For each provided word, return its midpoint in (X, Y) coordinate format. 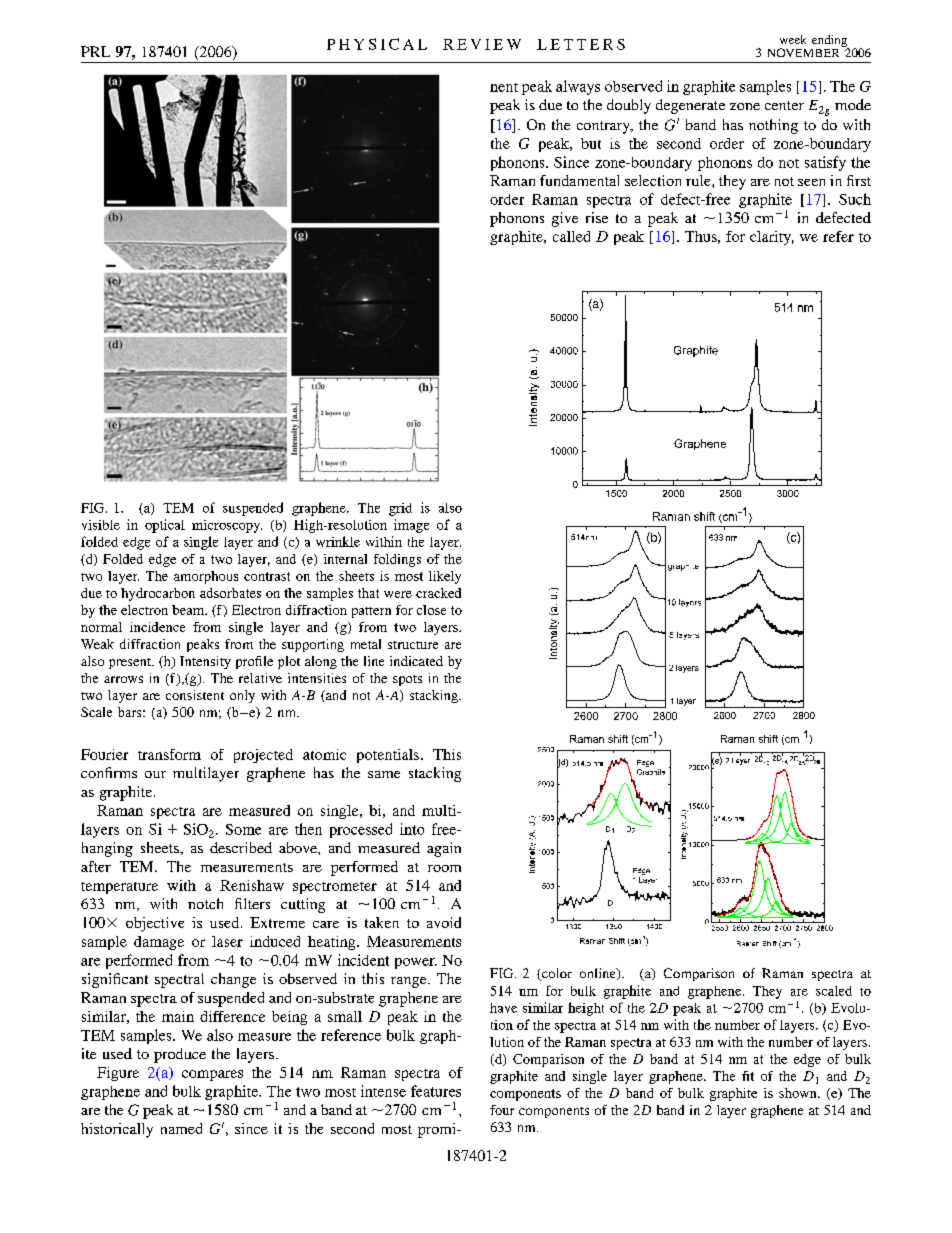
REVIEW (482, 44)
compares (212, 1075)
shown (799, 1093)
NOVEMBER (803, 52)
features (436, 1091)
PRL (95, 51)
